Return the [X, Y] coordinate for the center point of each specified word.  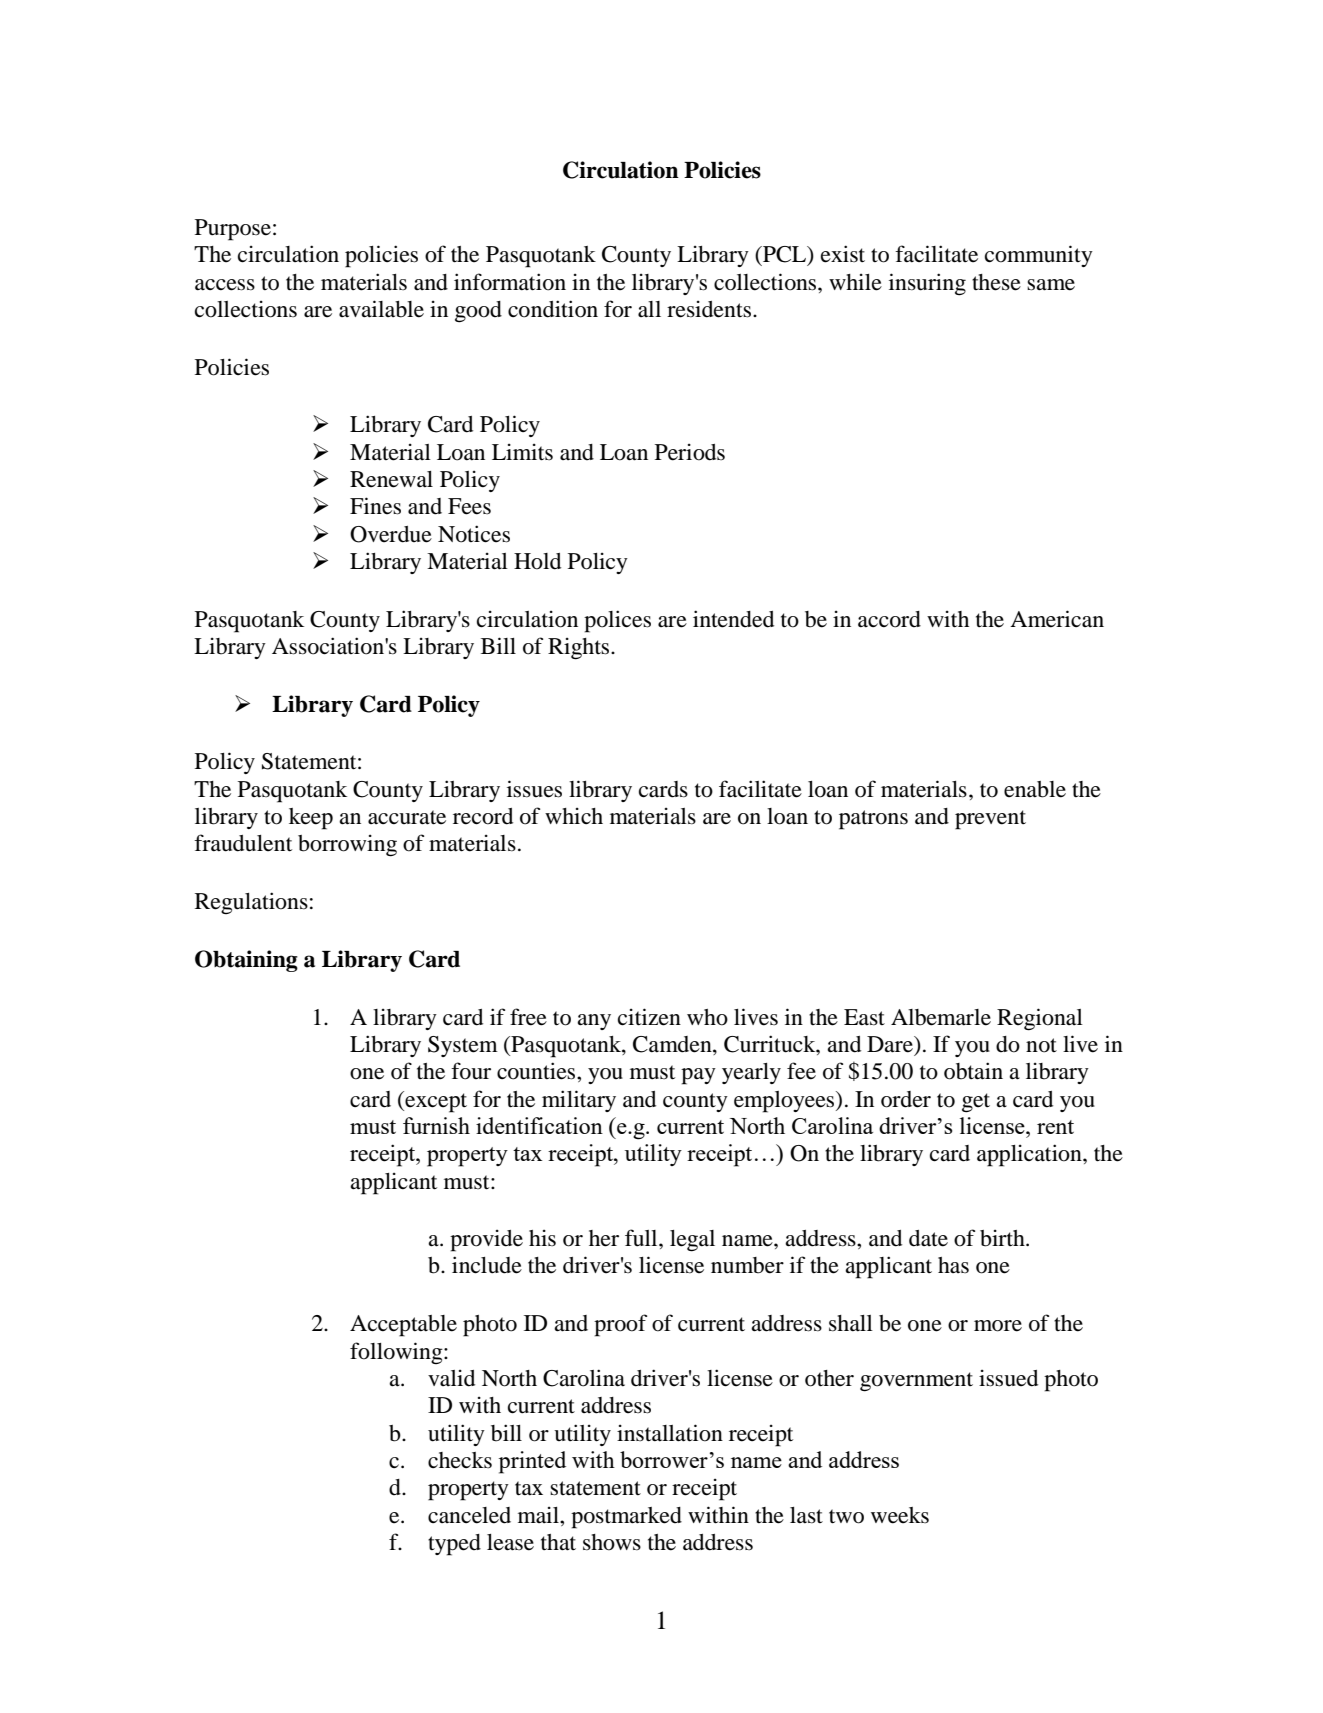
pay [698, 1076]
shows [612, 1542]
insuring [927, 284]
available [381, 309]
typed [454, 1545]
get [976, 1103]
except [435, 1102]
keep [311, 819]
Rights [580, 648]
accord [889, 619]
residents [710, 309]
